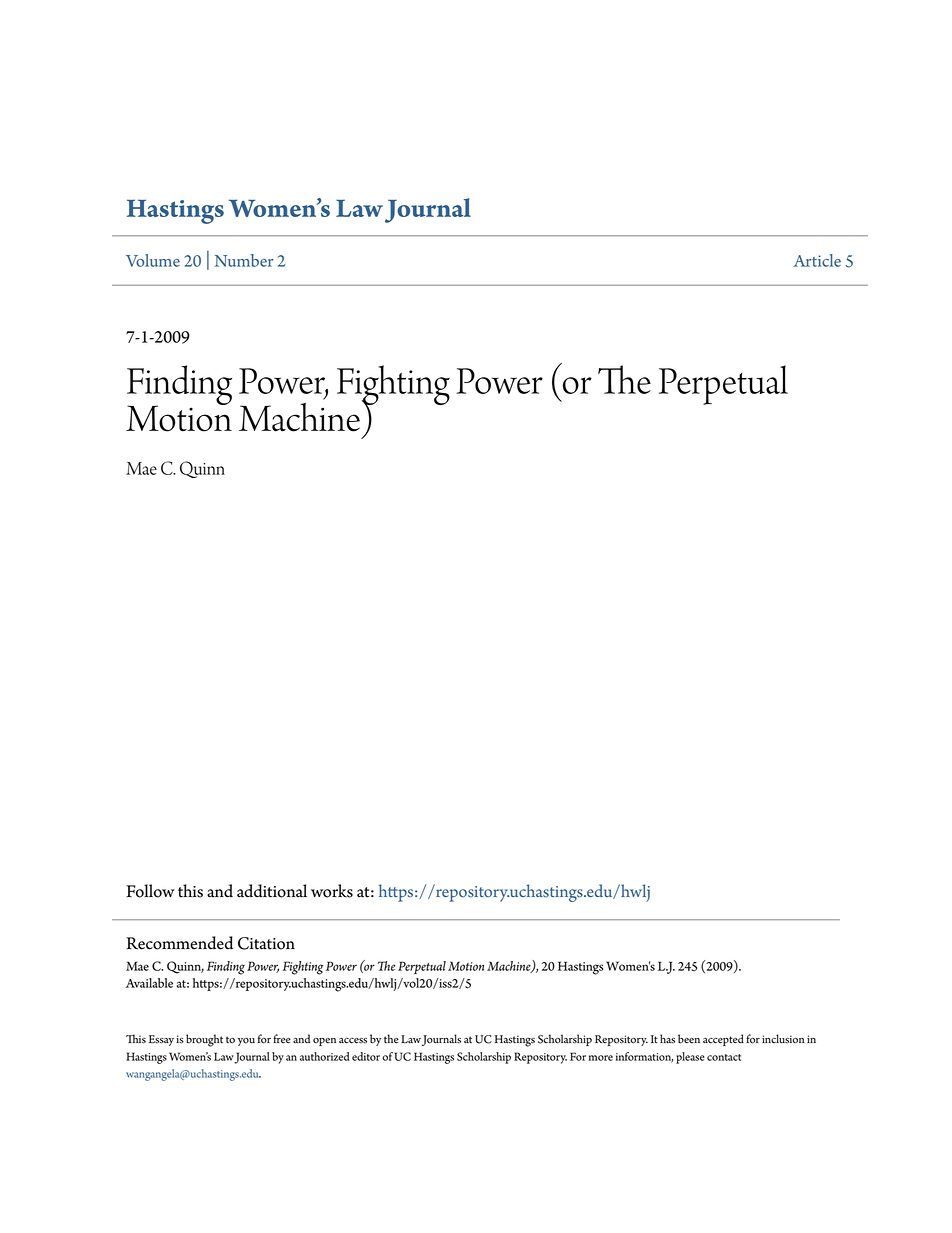  Describe the element at coordinates (246, 1042) in the screenshot. I see `you` at that location.
